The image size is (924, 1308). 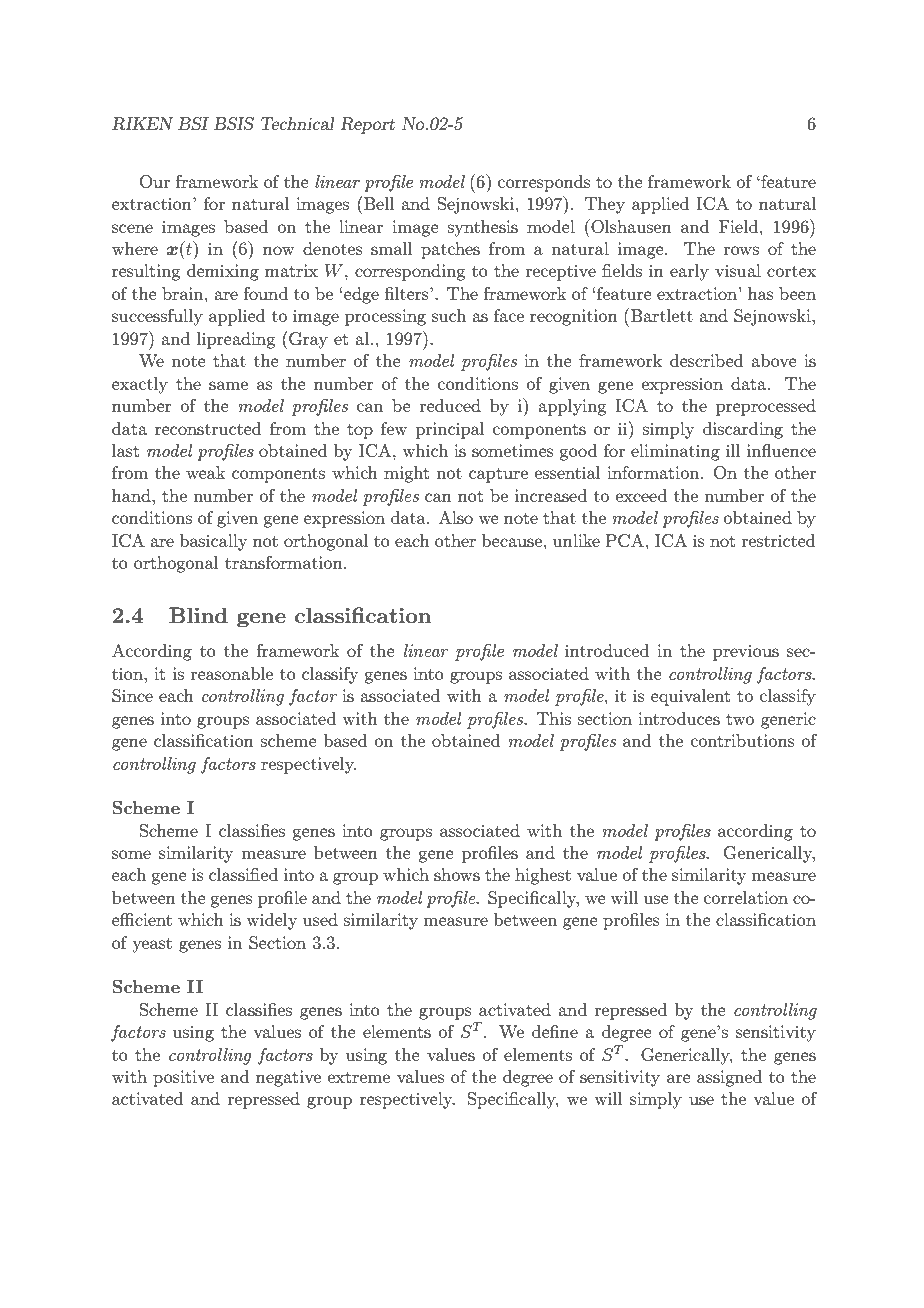 I want to click on classified, so click(x=243, y=874).
